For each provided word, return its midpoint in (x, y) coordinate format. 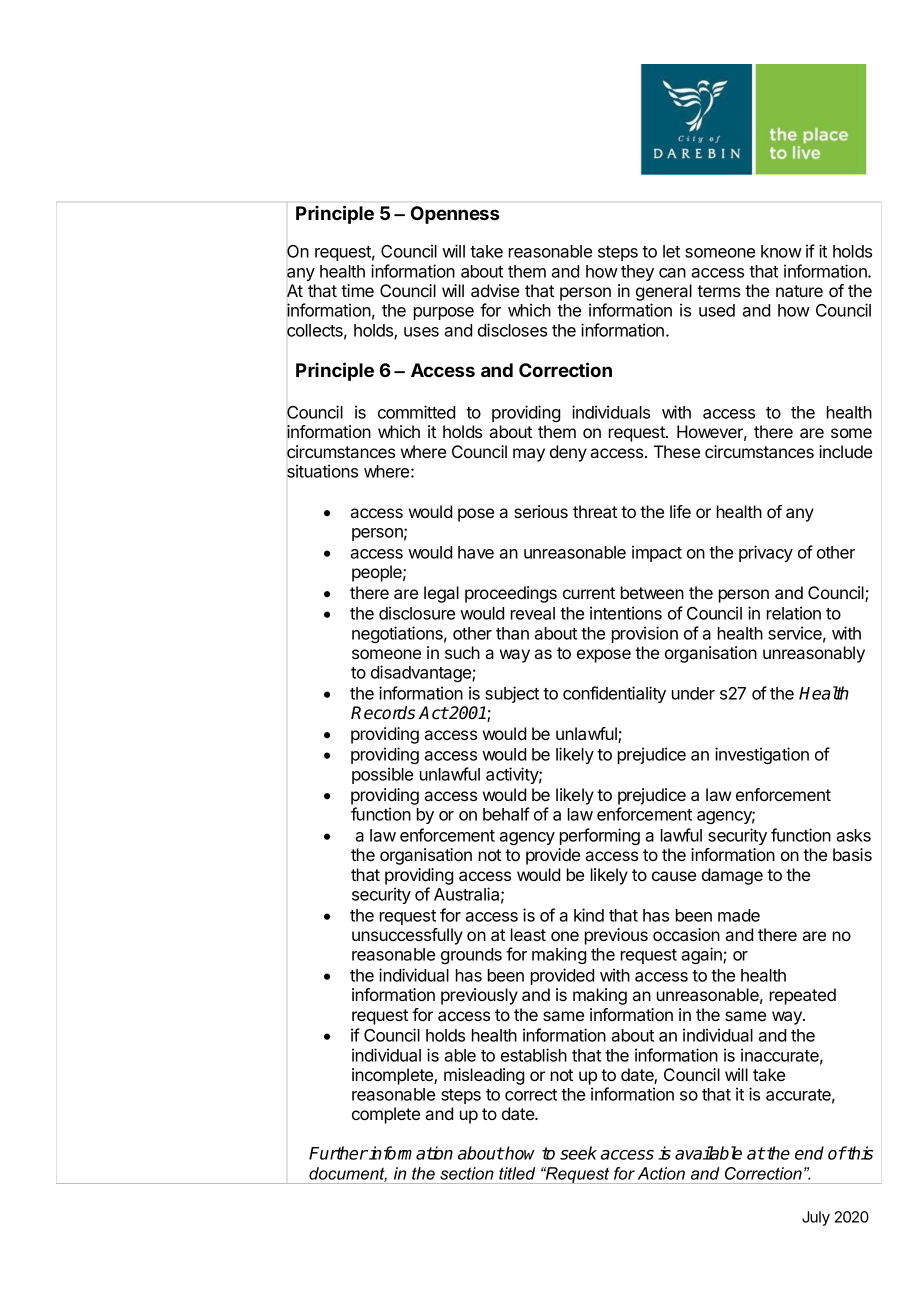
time (357, 290)
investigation (762, 755)
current (589, 593)
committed (416, 412)
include (845, 451)
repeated (803, 996)
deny (568, 453)
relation (794, 613)
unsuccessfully (407, 936)
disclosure (417, 613)
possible (382, 775)
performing (600, 836)
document (348, 1174)
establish (534, 1055)
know (781, 251)
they (637, 273)
